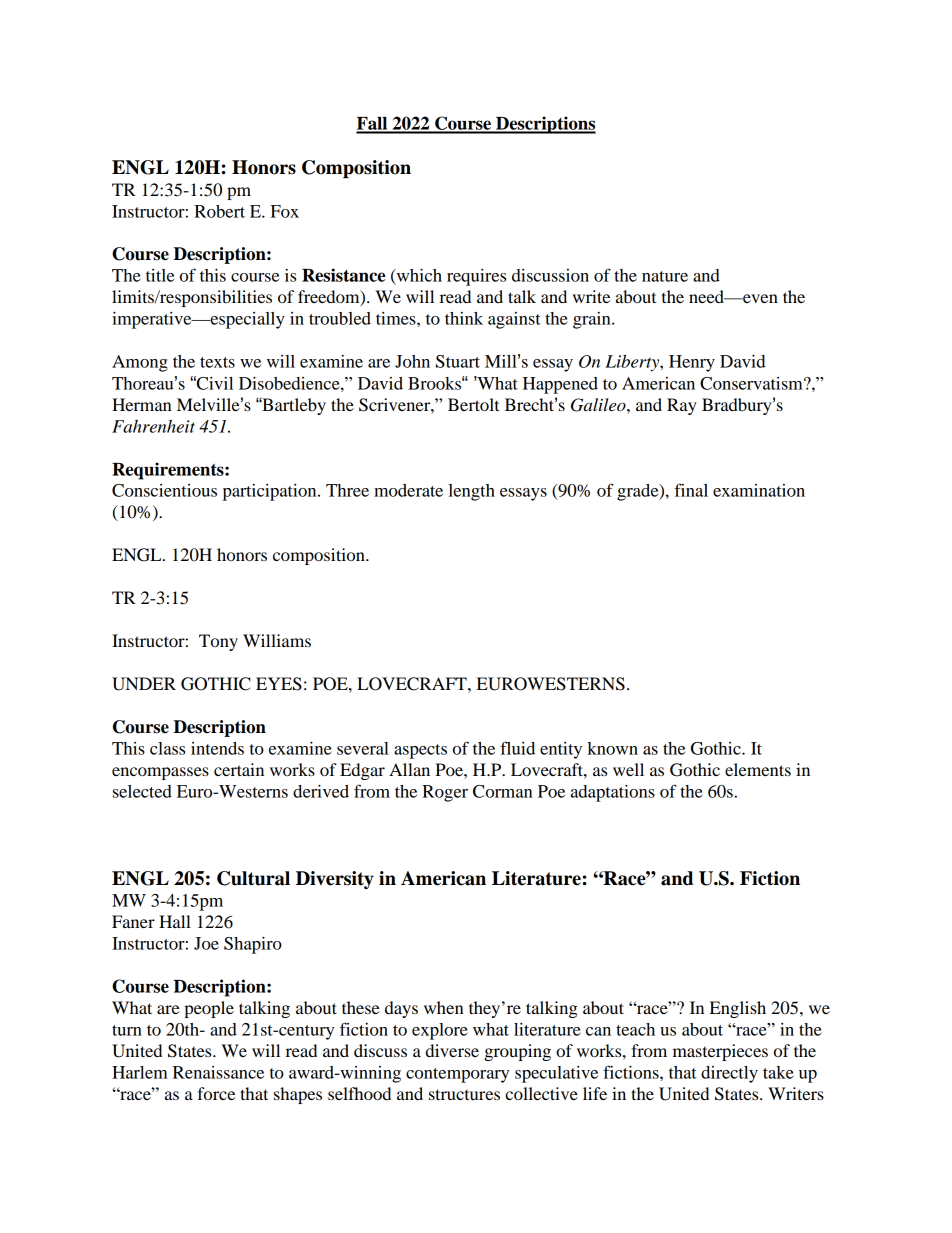  What do you see at coordinates (472, 492) in the page?
I see `length` at bounding box center [472, 492].
